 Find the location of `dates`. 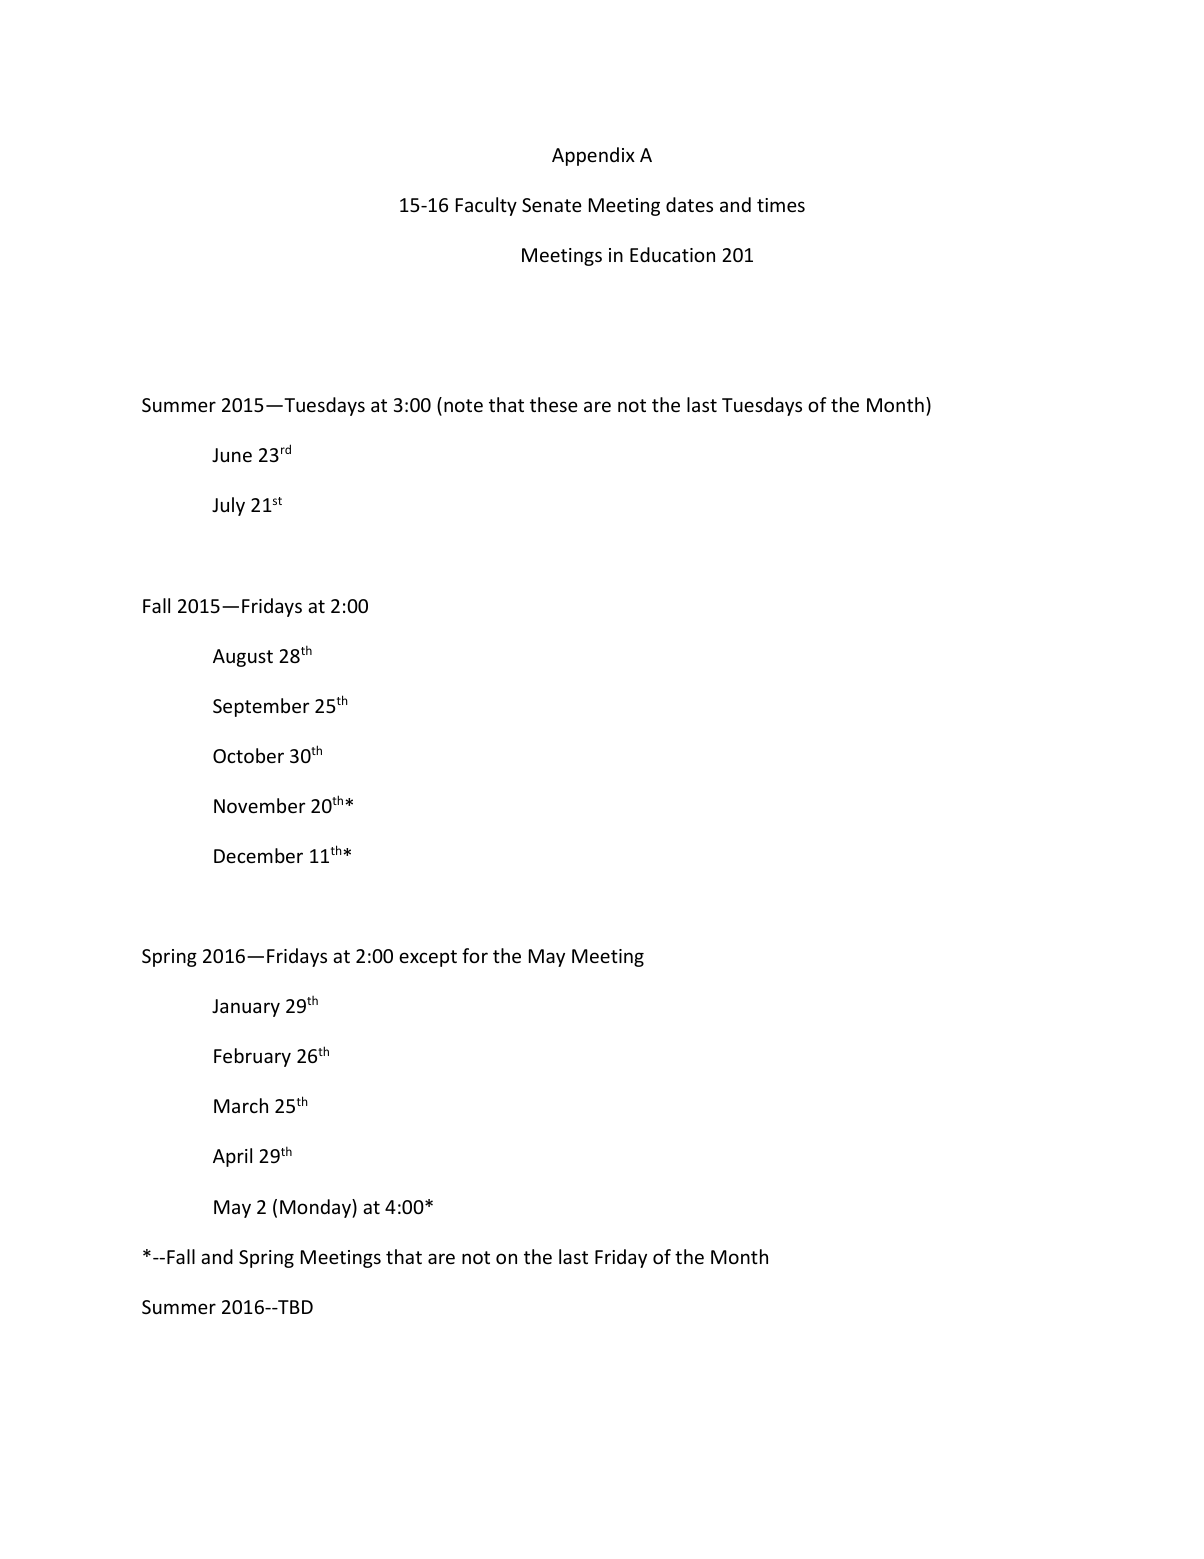

dates is located at coordinates (689, 204).
